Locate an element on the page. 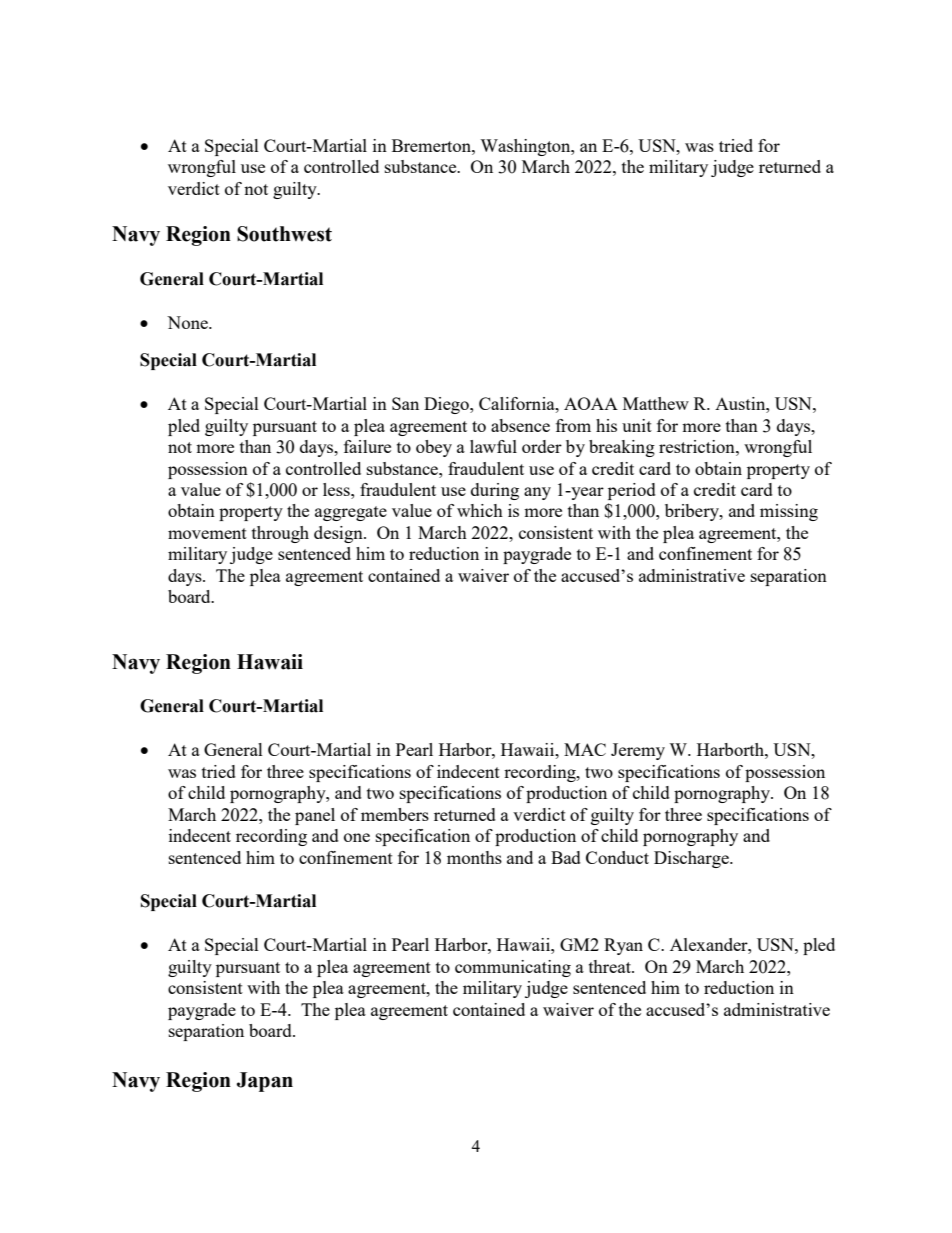  Southwest is located at coordinates (284, 234).
